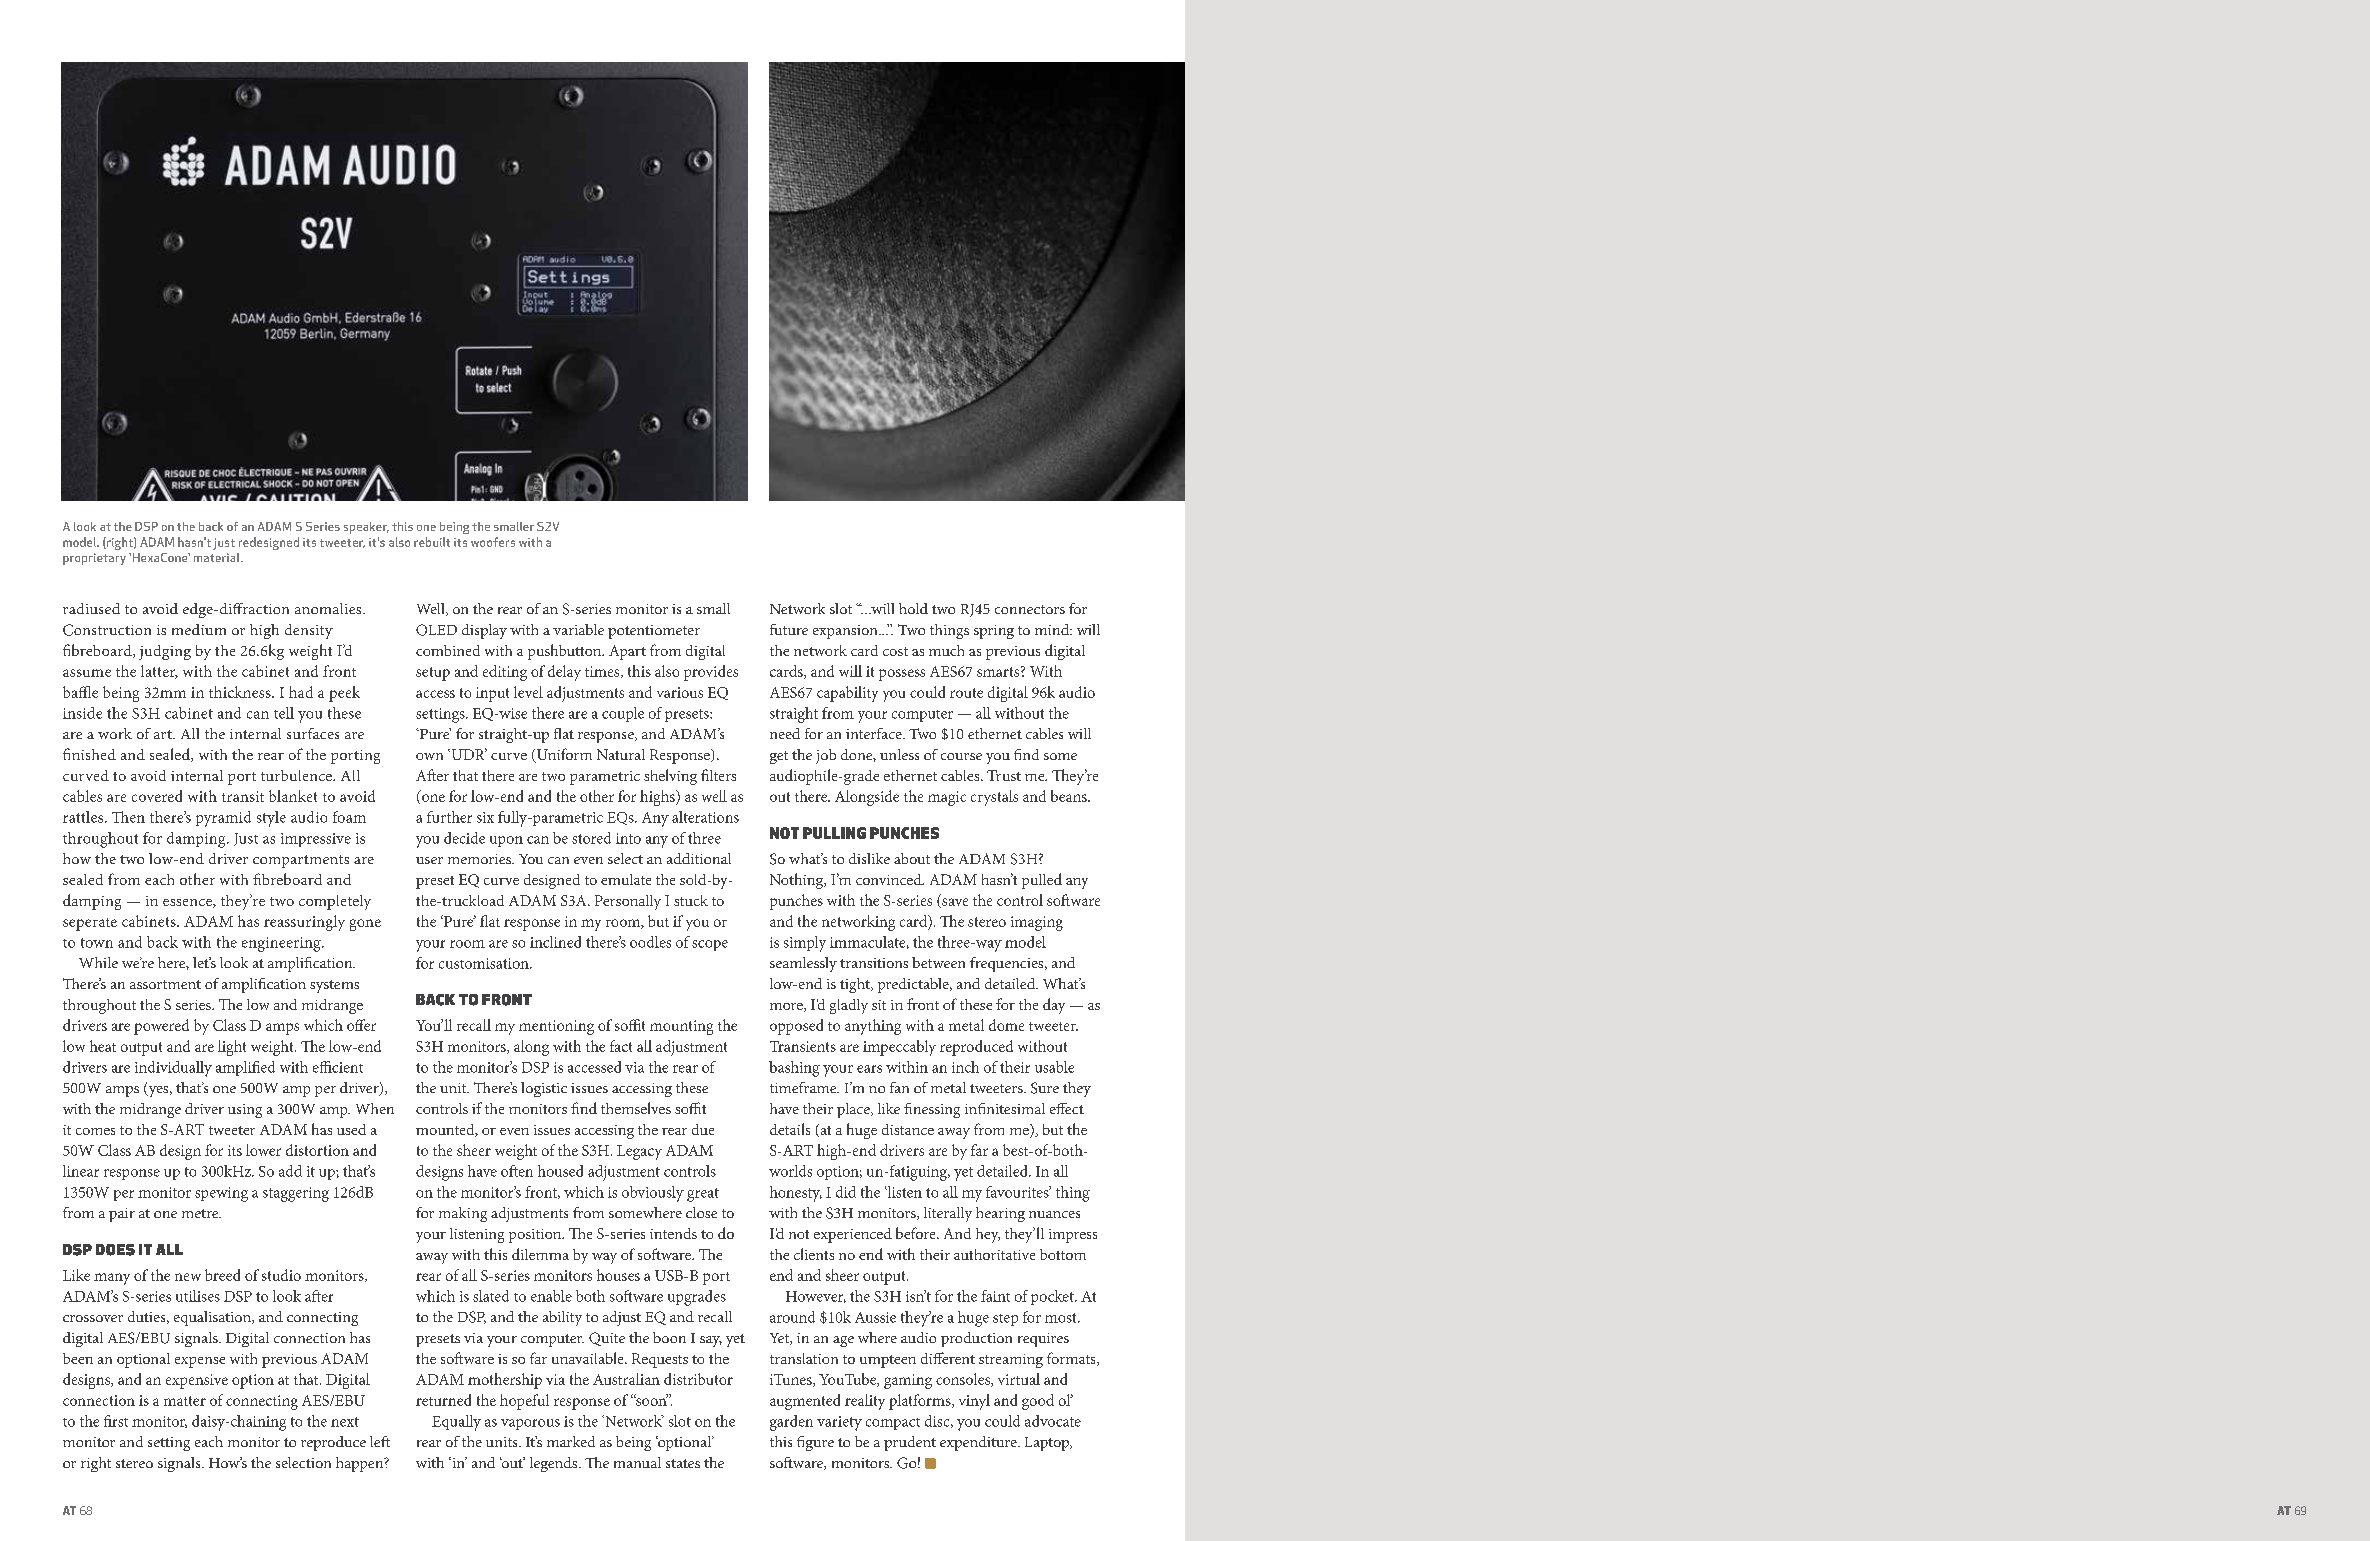 This screenshot has height=1541, width=2370. Describe the element at coordinates (556, 1027) in the screenshot. I see `mentioning` at that location.
